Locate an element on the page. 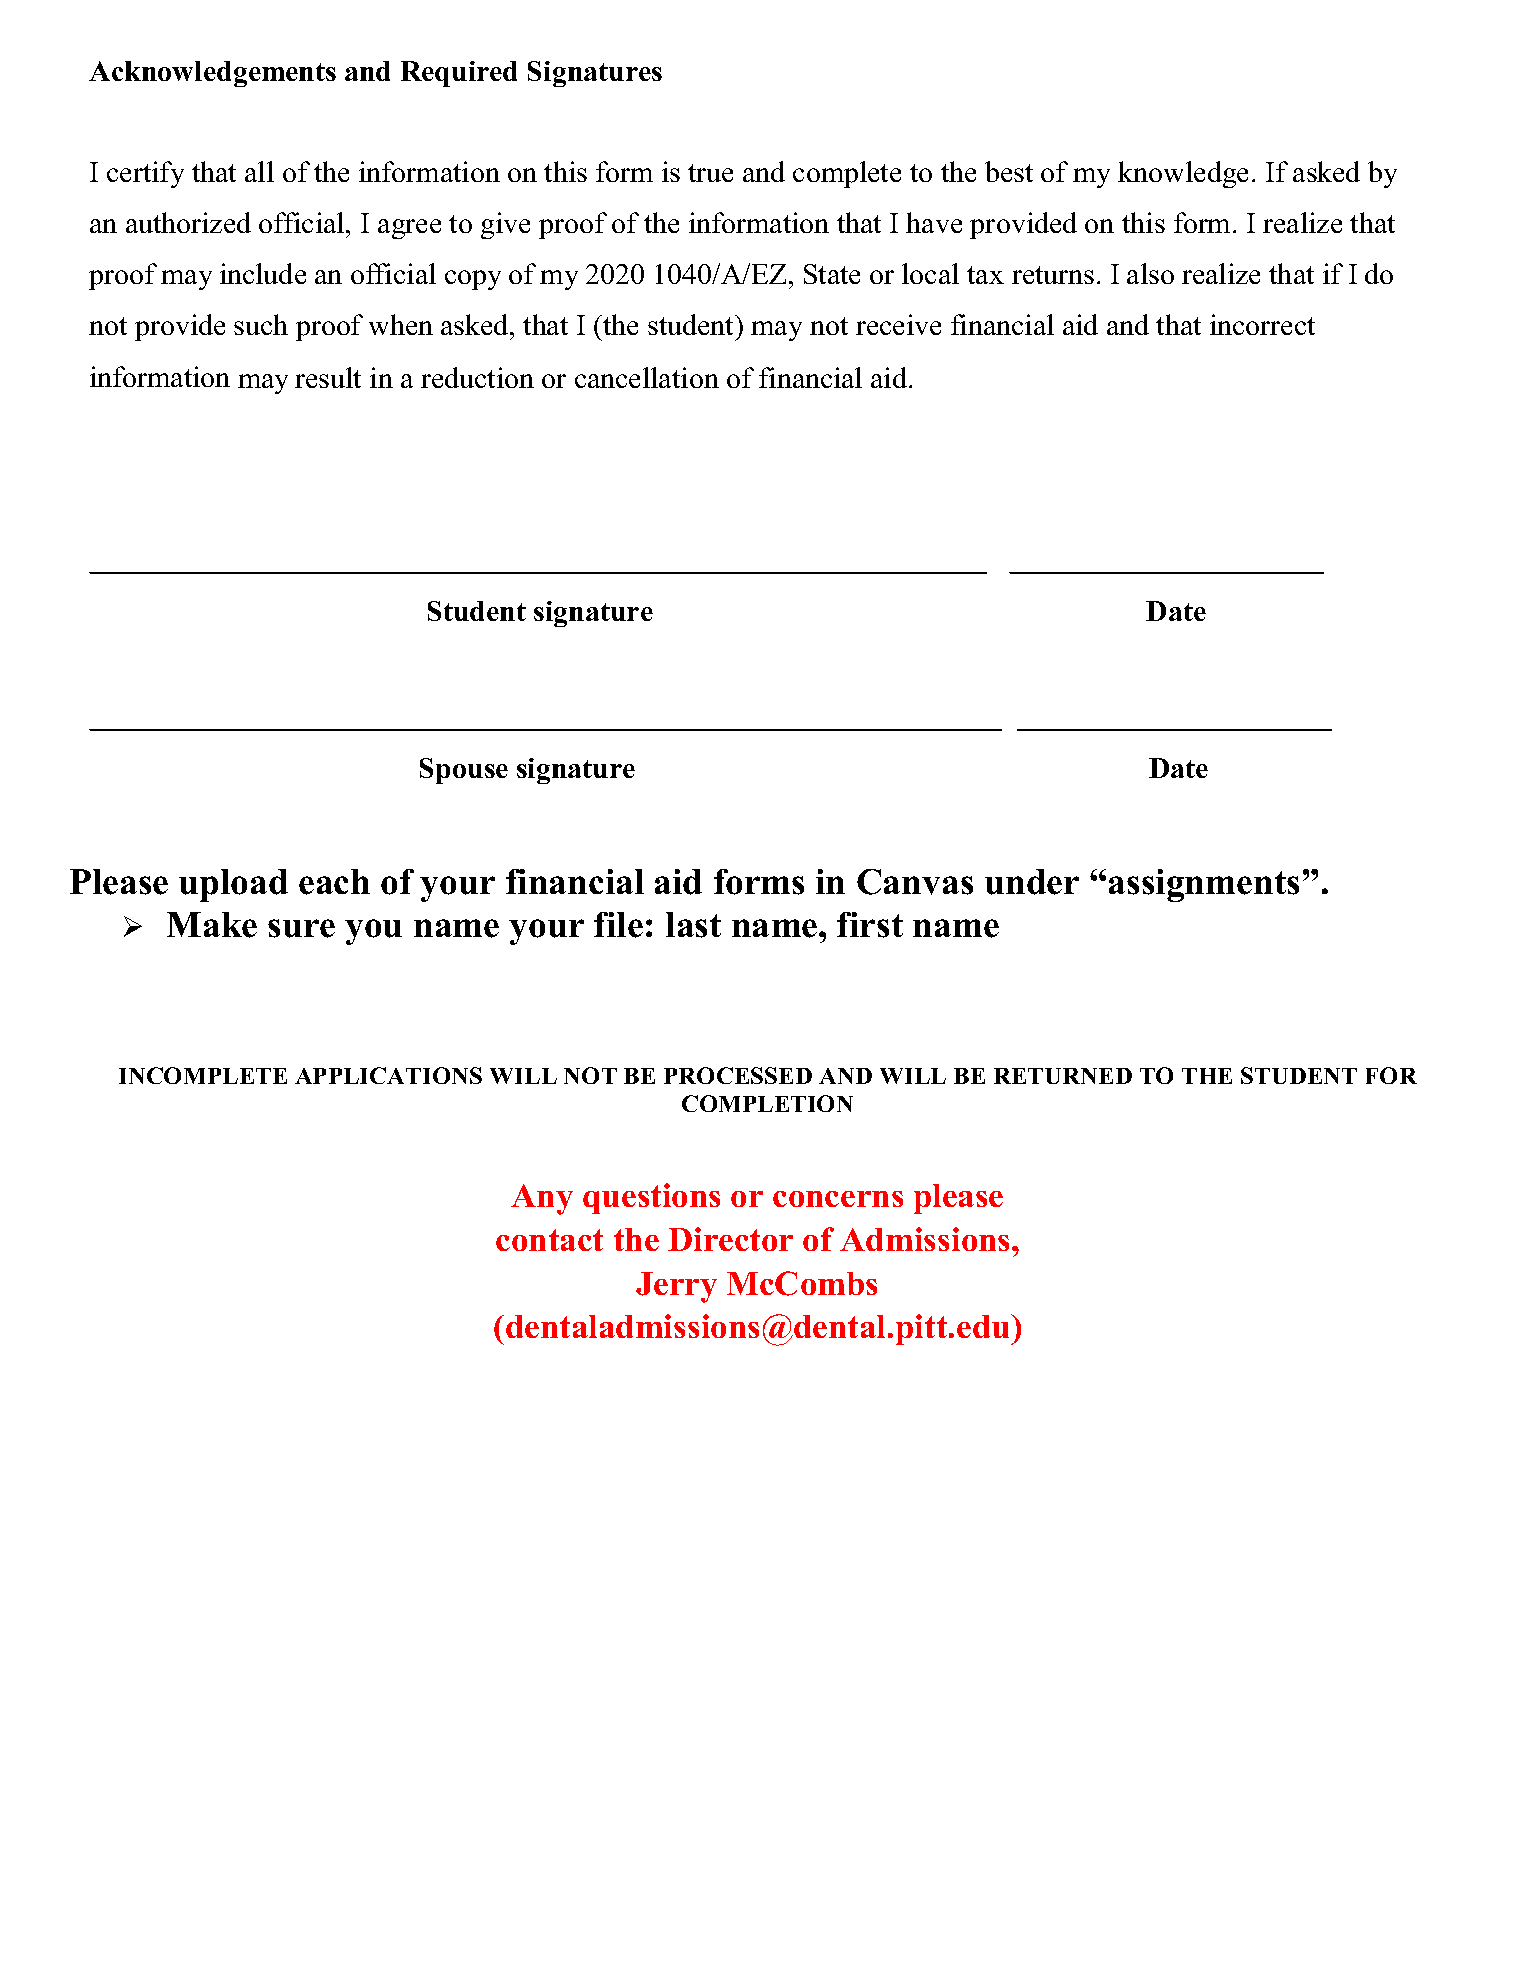 This page has width=1526, height=1974. result is located at coordinates (328, 377).
